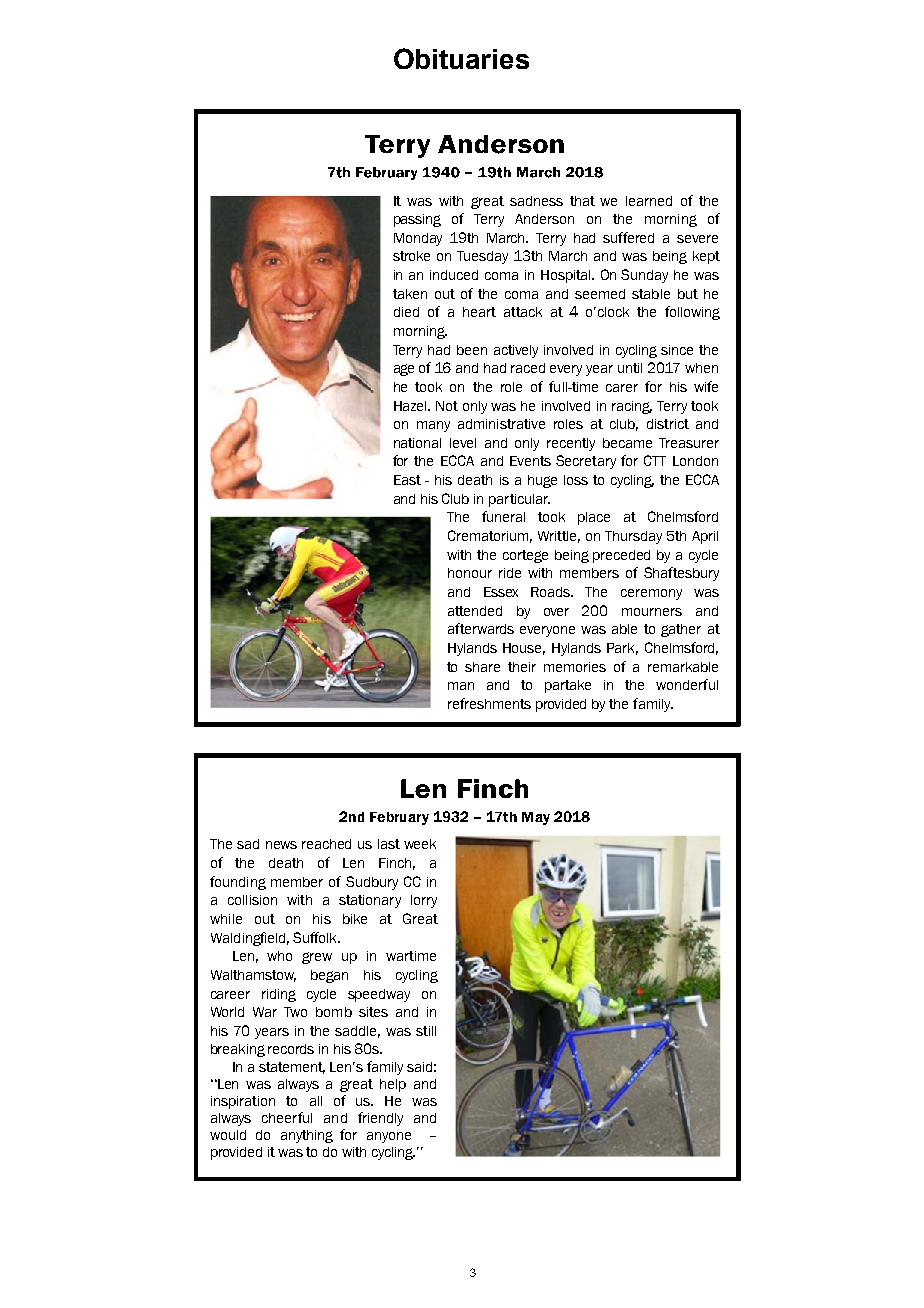  What do you see at coordinates (411, 406) in the page?
I see `Hazel` at bounding box center [411, 406].
